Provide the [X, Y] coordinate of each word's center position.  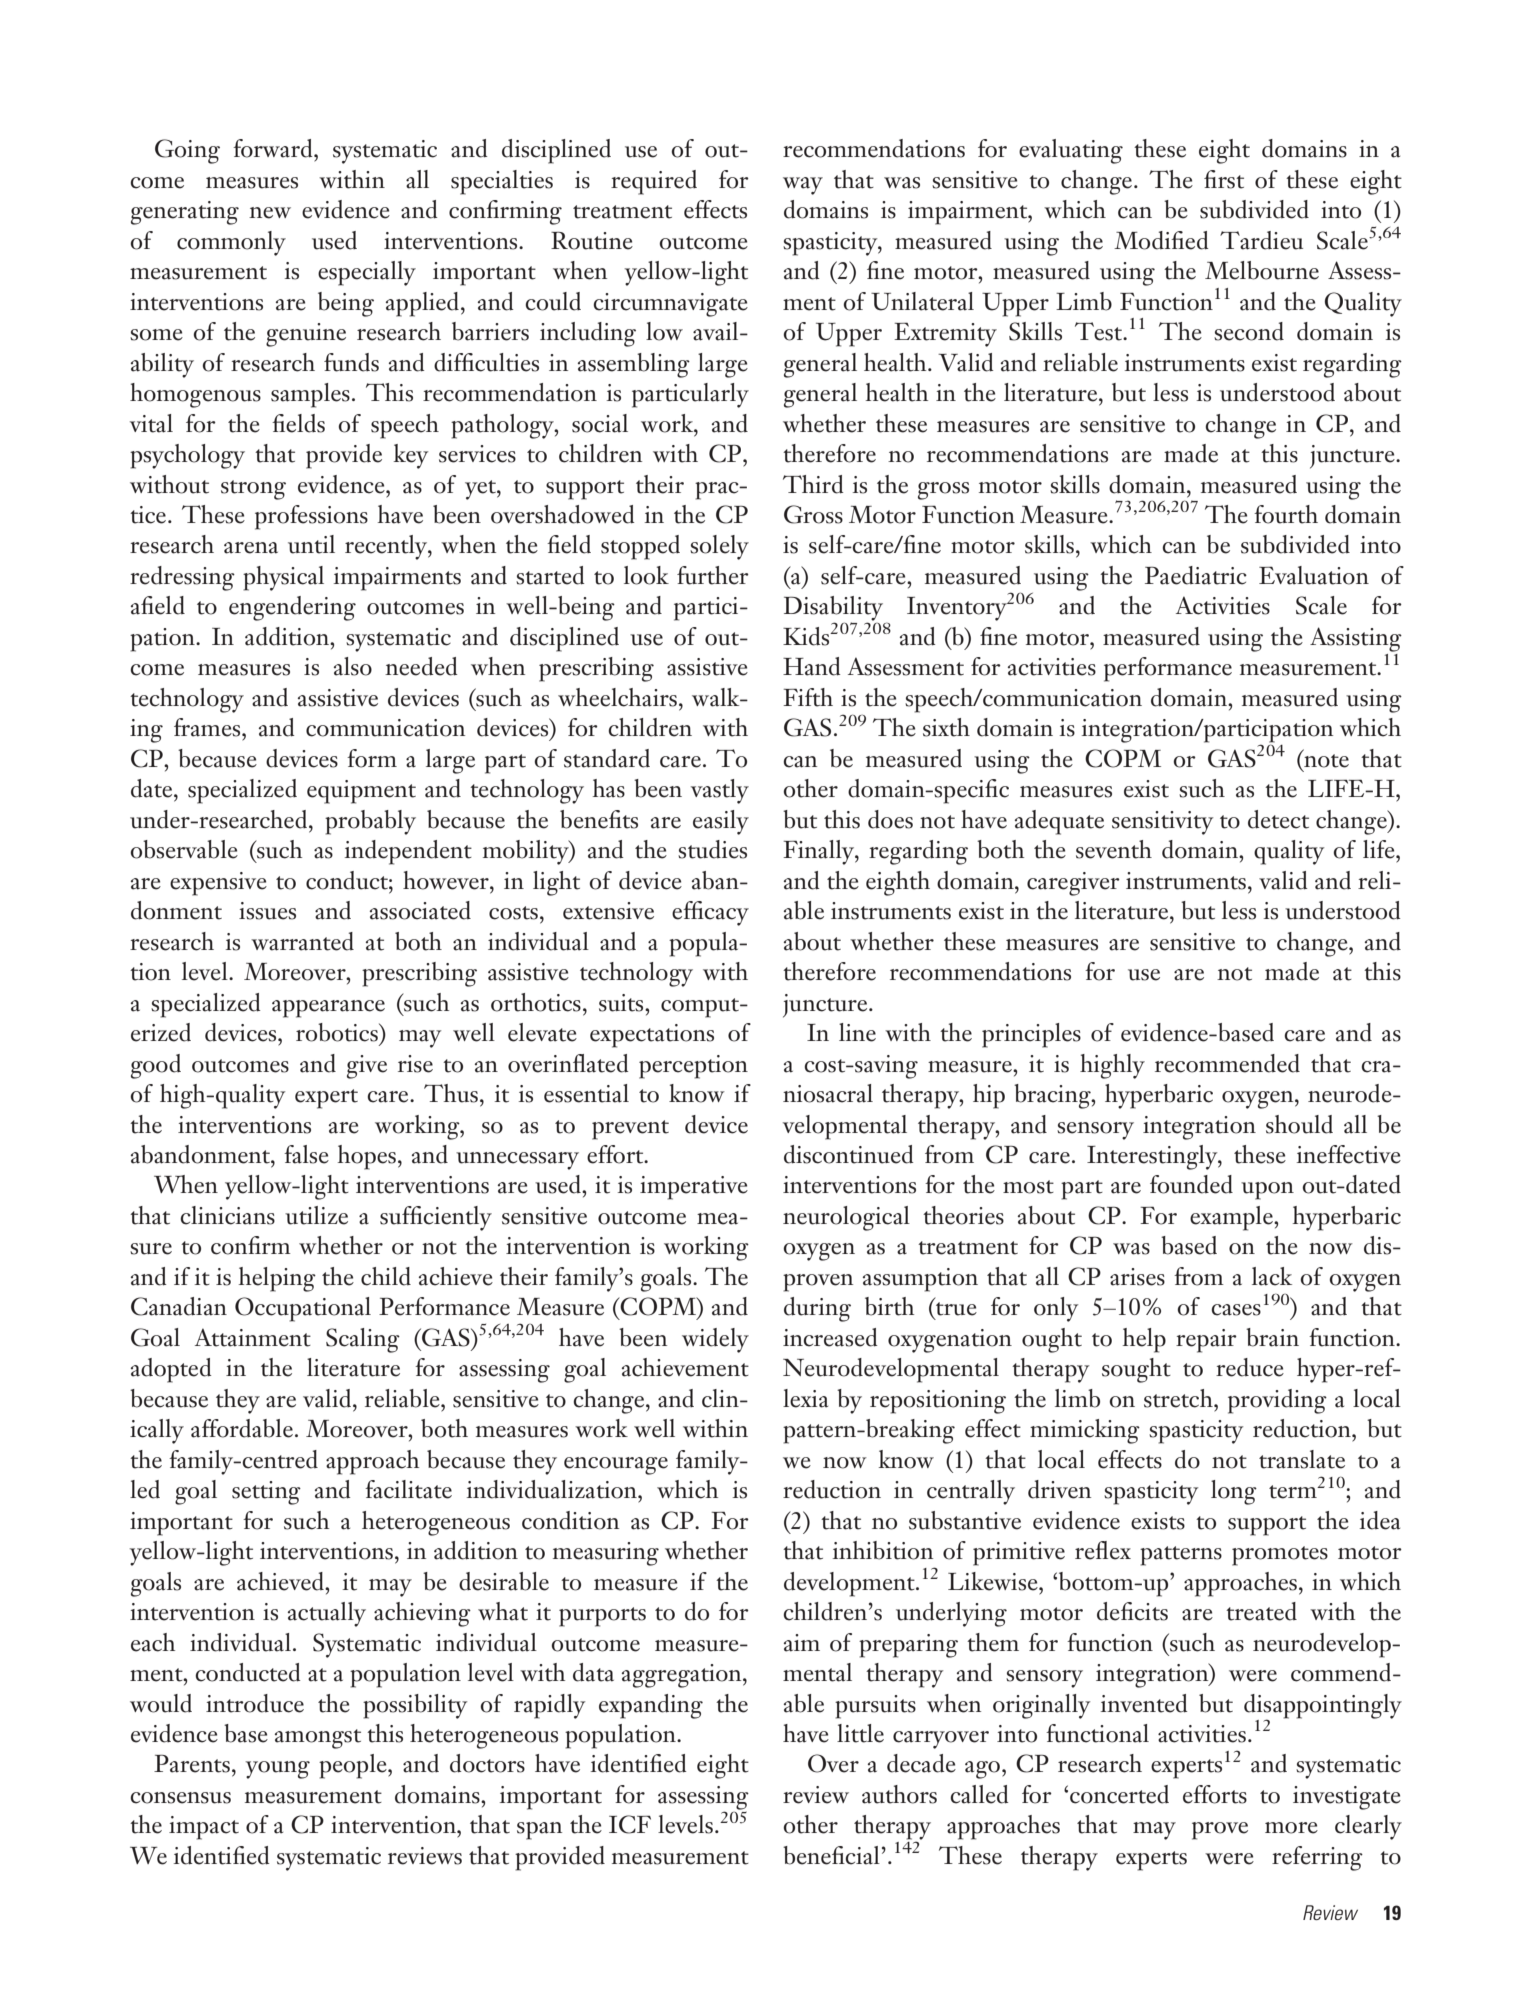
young [278, 1770]
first [1224, 179]
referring [1317, 1858]
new [270, 213]
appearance [328, 1009]
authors [899, 1794]
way [803, 186]
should [1299, 1124]
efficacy [710, 913]
